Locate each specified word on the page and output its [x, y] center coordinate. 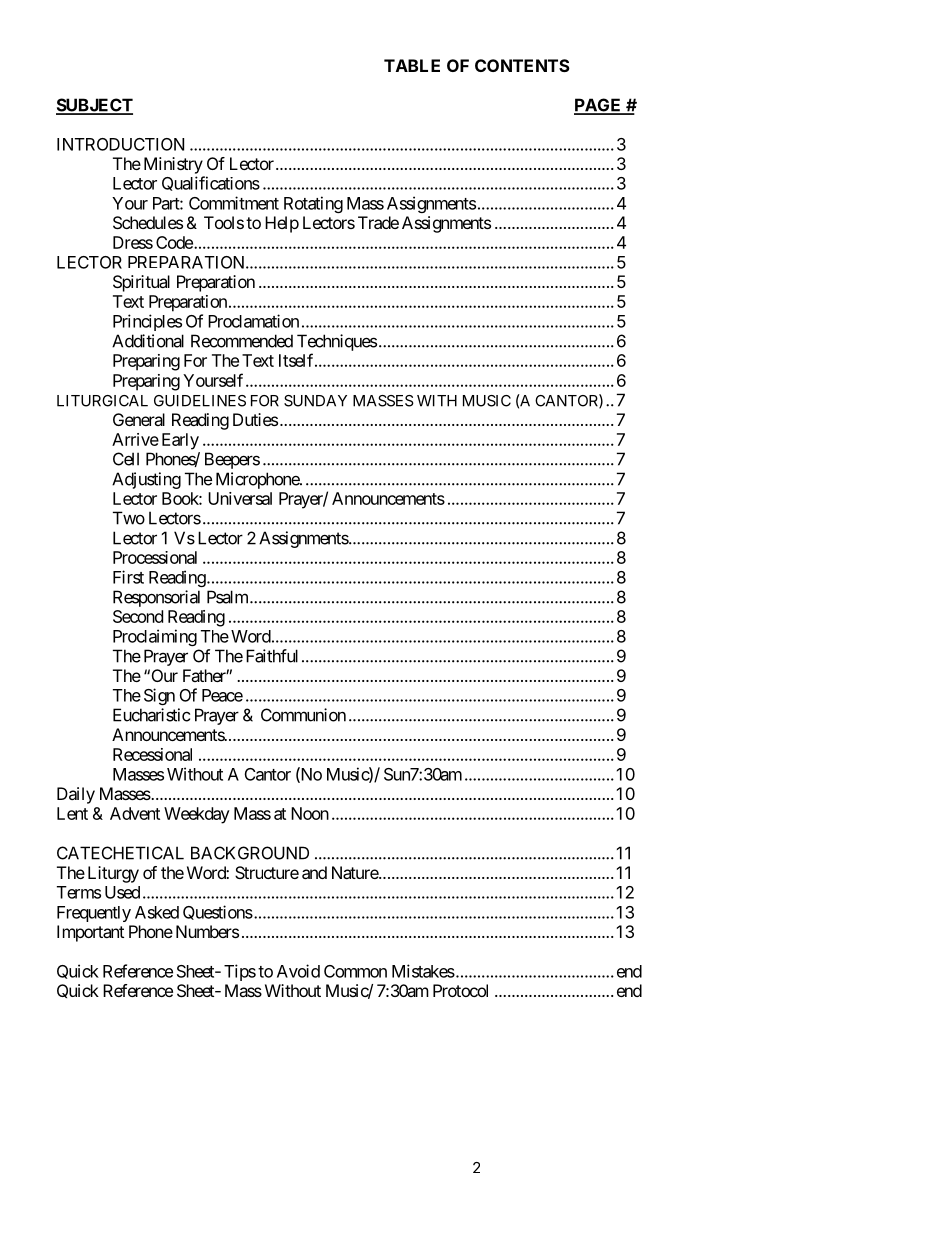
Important [90, 933]
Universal [240, 498]
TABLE [412, 65]
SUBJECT [94, 106]
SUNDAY [315, 401]
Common [355, 971]
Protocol [460, 990]
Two [129, 518]
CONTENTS [522, 65]
